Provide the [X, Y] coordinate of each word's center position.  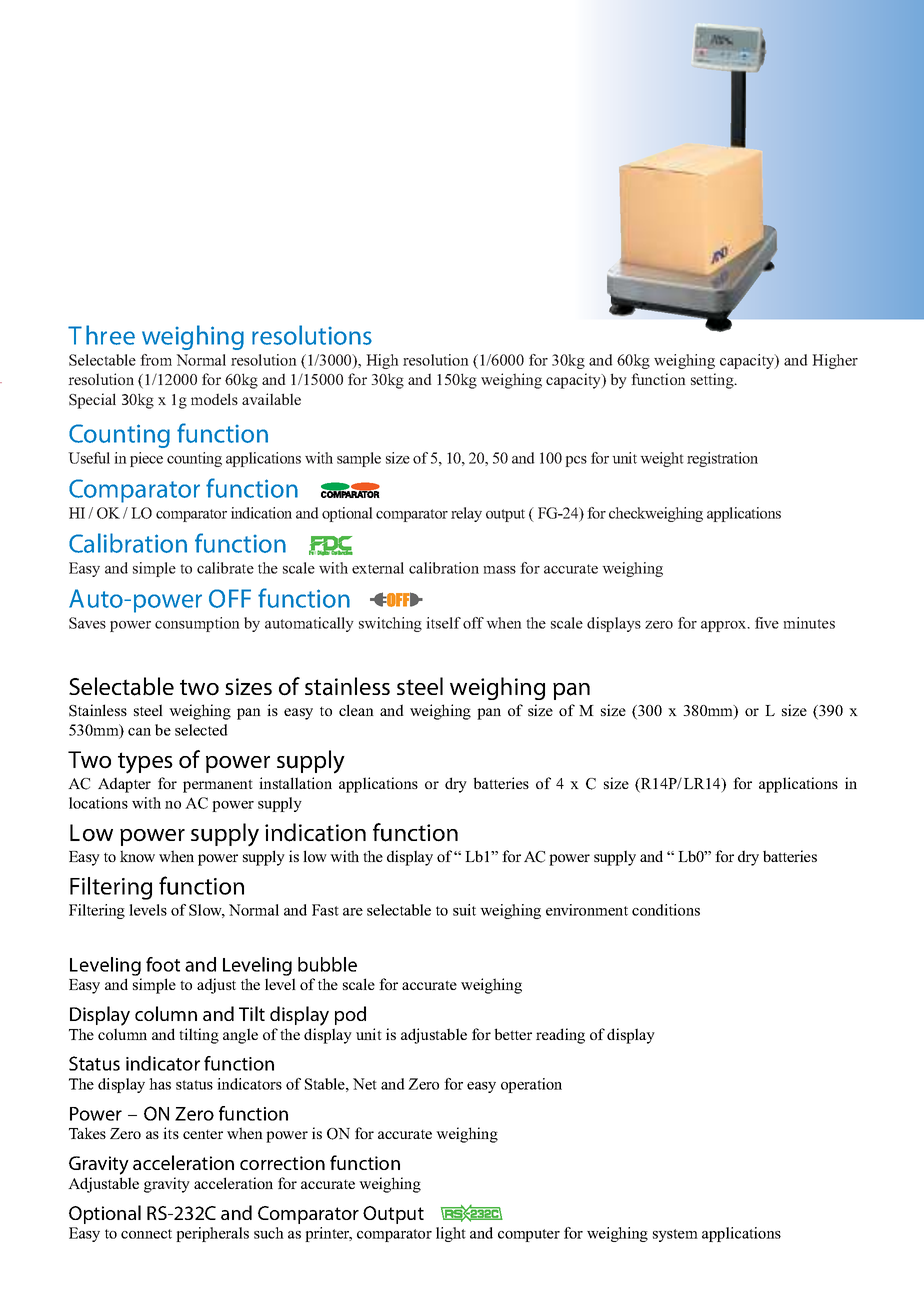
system [675, 1235]
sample [359, 459]
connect [146, 1234]
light [451, 1234]
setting [713, 381]
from [156, 360]
